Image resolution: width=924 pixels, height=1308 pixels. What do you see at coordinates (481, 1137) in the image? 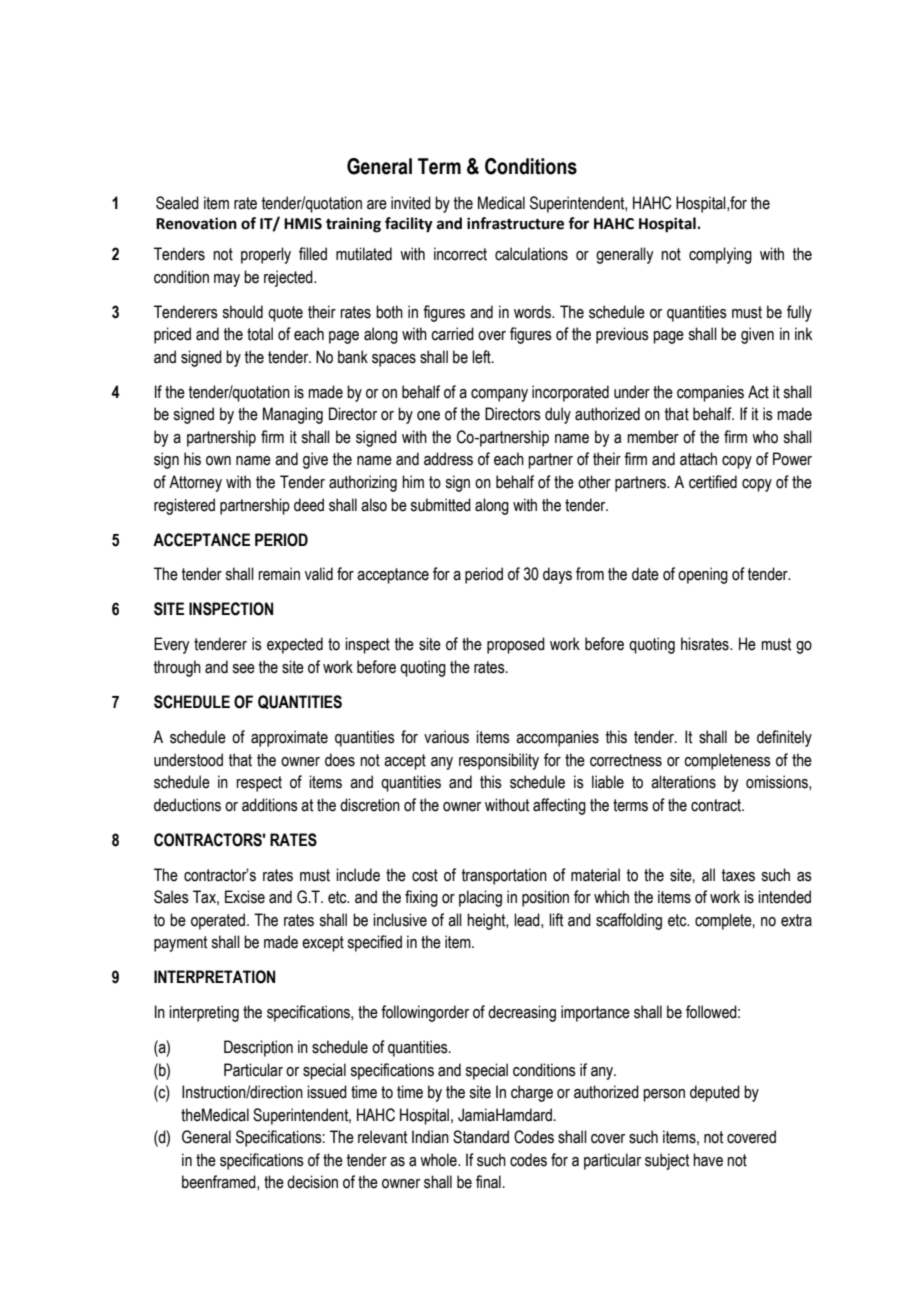
I see `Standard` at bounding box center [481, 1137].
